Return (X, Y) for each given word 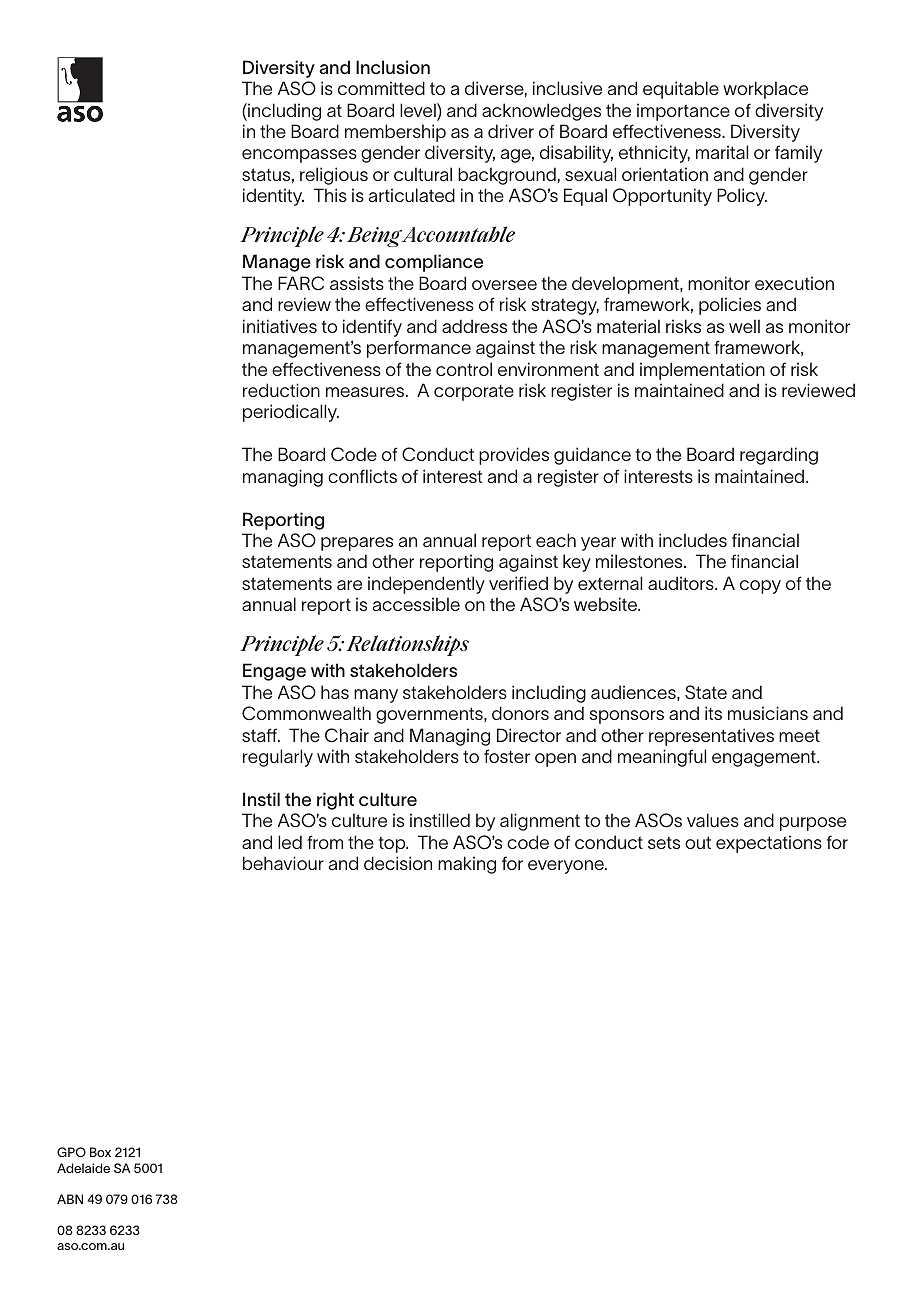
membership (395, 133)
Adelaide (83, 1168)
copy (760, 587)
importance (683, 112)
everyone (567, 867)
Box (100, 1152)
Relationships (408, 645)
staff (260, 735)
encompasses (299, 156)
